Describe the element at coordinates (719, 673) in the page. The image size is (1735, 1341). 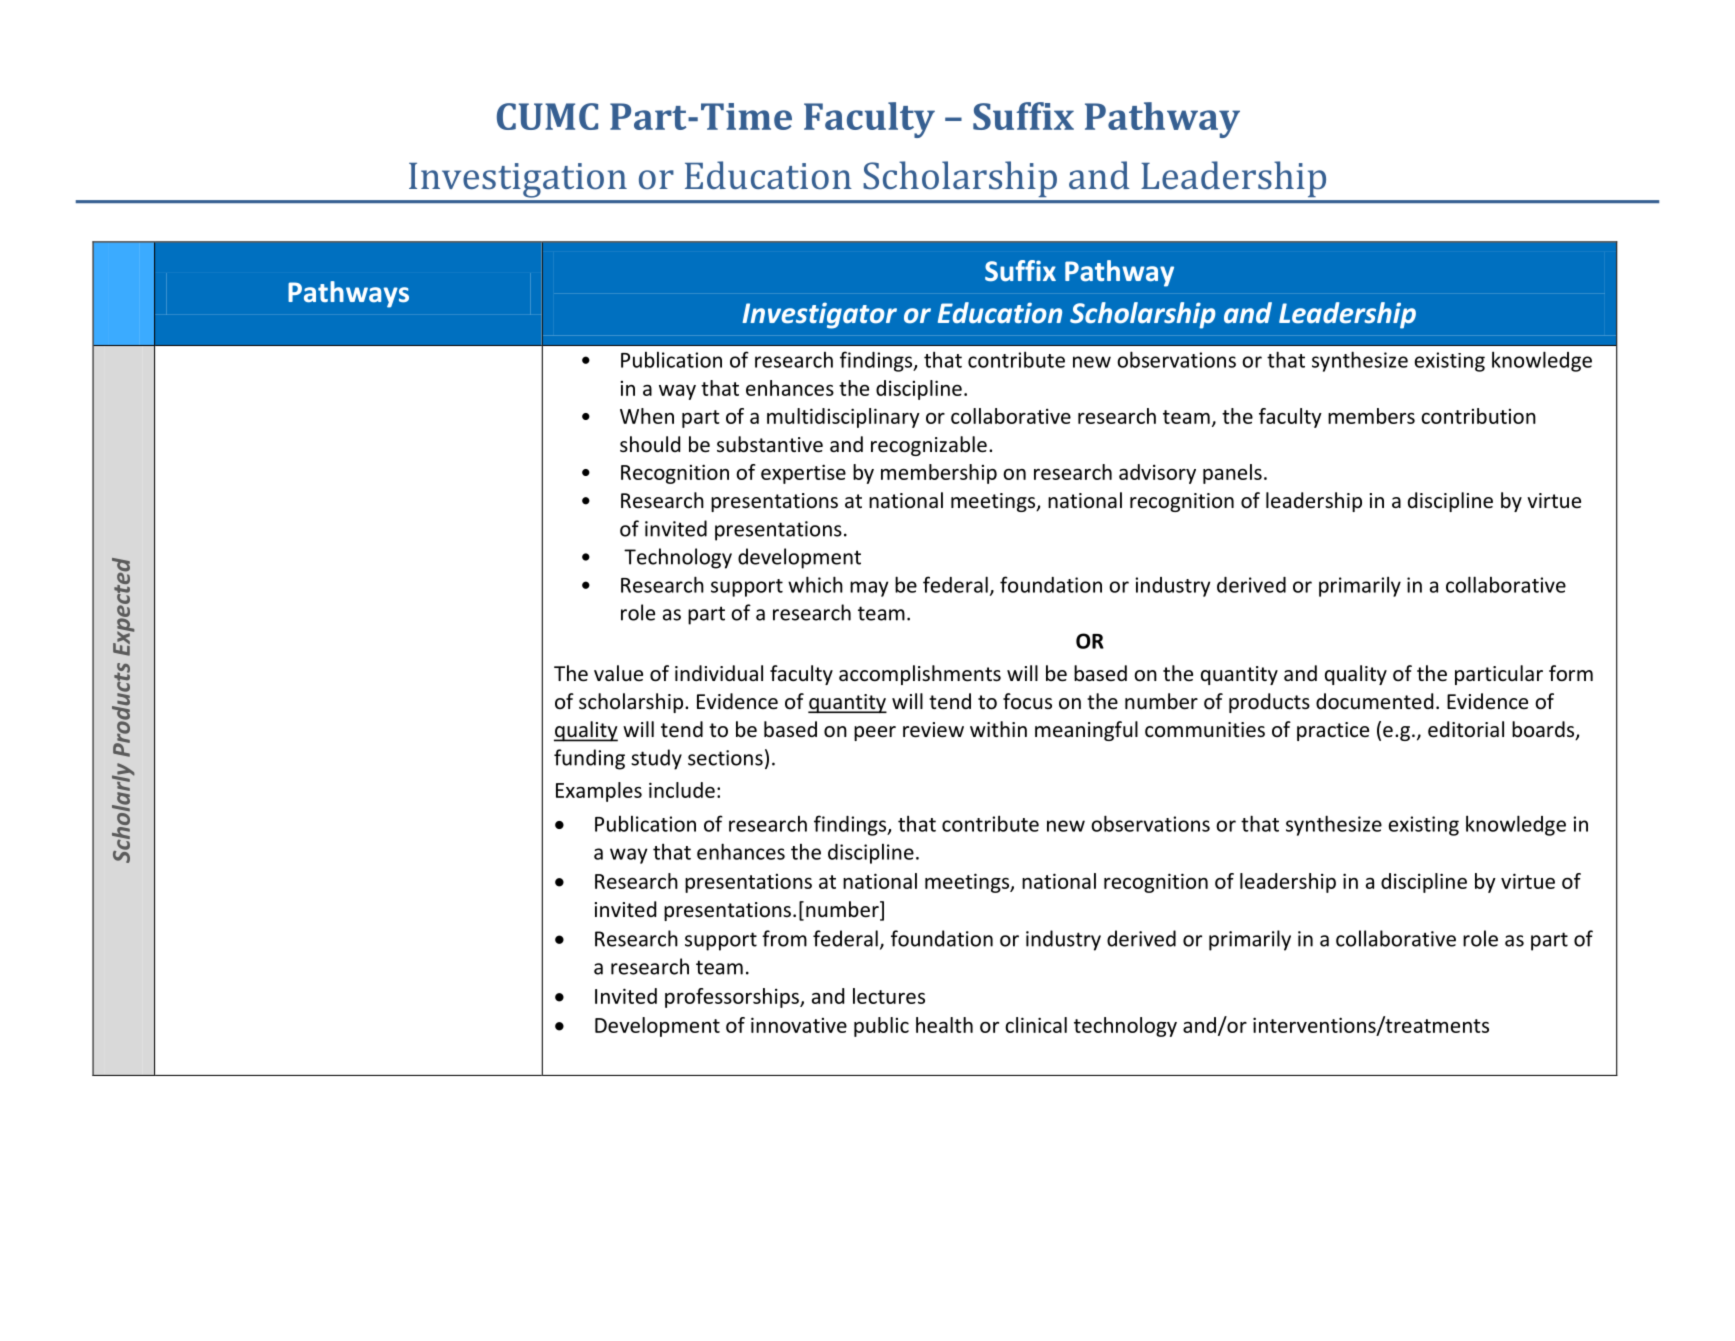
I see `individual` at that location.
